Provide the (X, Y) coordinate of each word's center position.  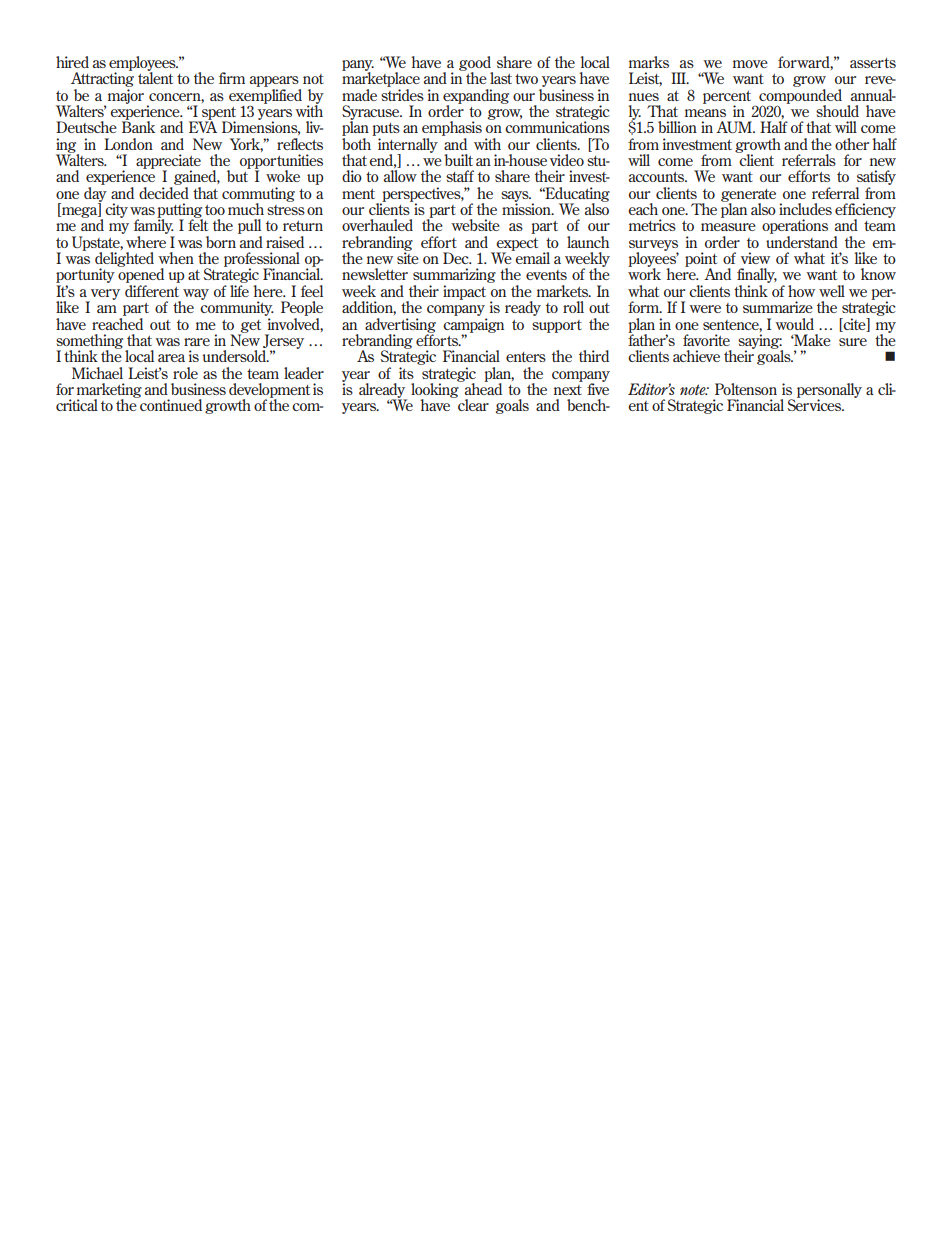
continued (170, 404)
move (750, 64)
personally (829, 391)
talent (155, 77)
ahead (482, 388)
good (476, 64)
